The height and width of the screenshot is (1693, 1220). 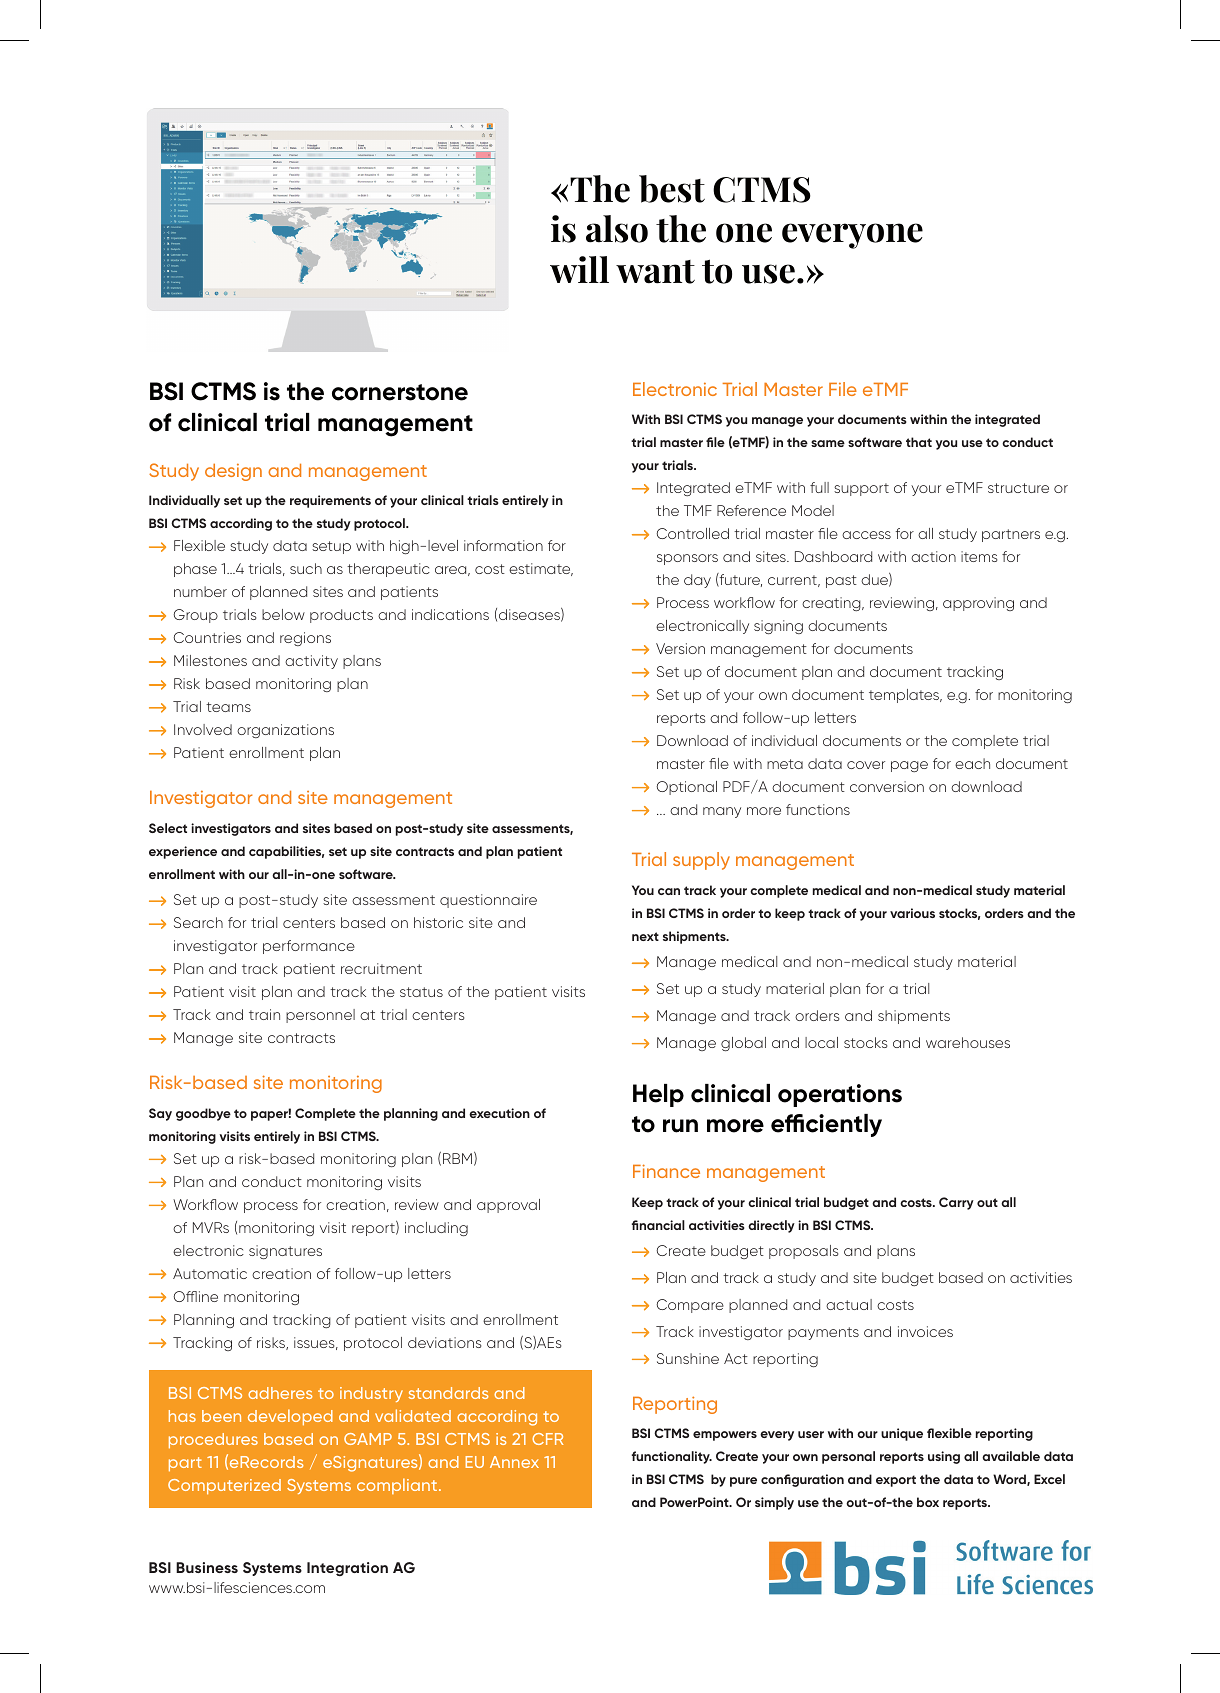 What do you see at coordinates (968, 1042) in the screenshot?
I see `warehouses` at bounding box center [968, 1042].
